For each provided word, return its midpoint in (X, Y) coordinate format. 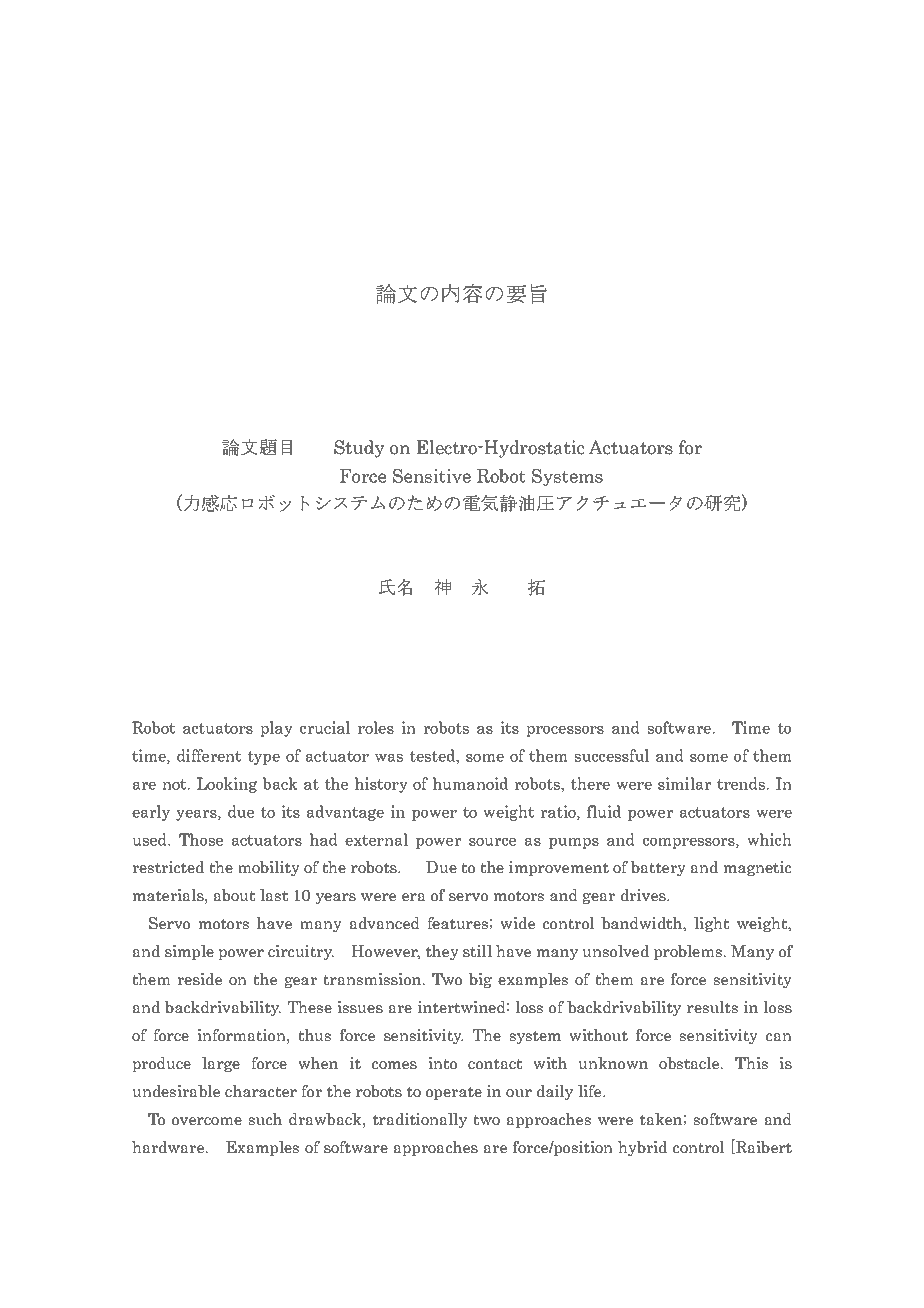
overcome (207, 1121)
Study (359, 449)
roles (376, 727)
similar (684, 783)
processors (565, 731)
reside (199, 979)
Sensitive (432, 476)
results (712, 1007)
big (480, 980)
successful (612, 755)
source (492, 842)
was (389, 758)
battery (658, 868)
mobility (269, 868)
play (276, 729)
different (209, 755)
